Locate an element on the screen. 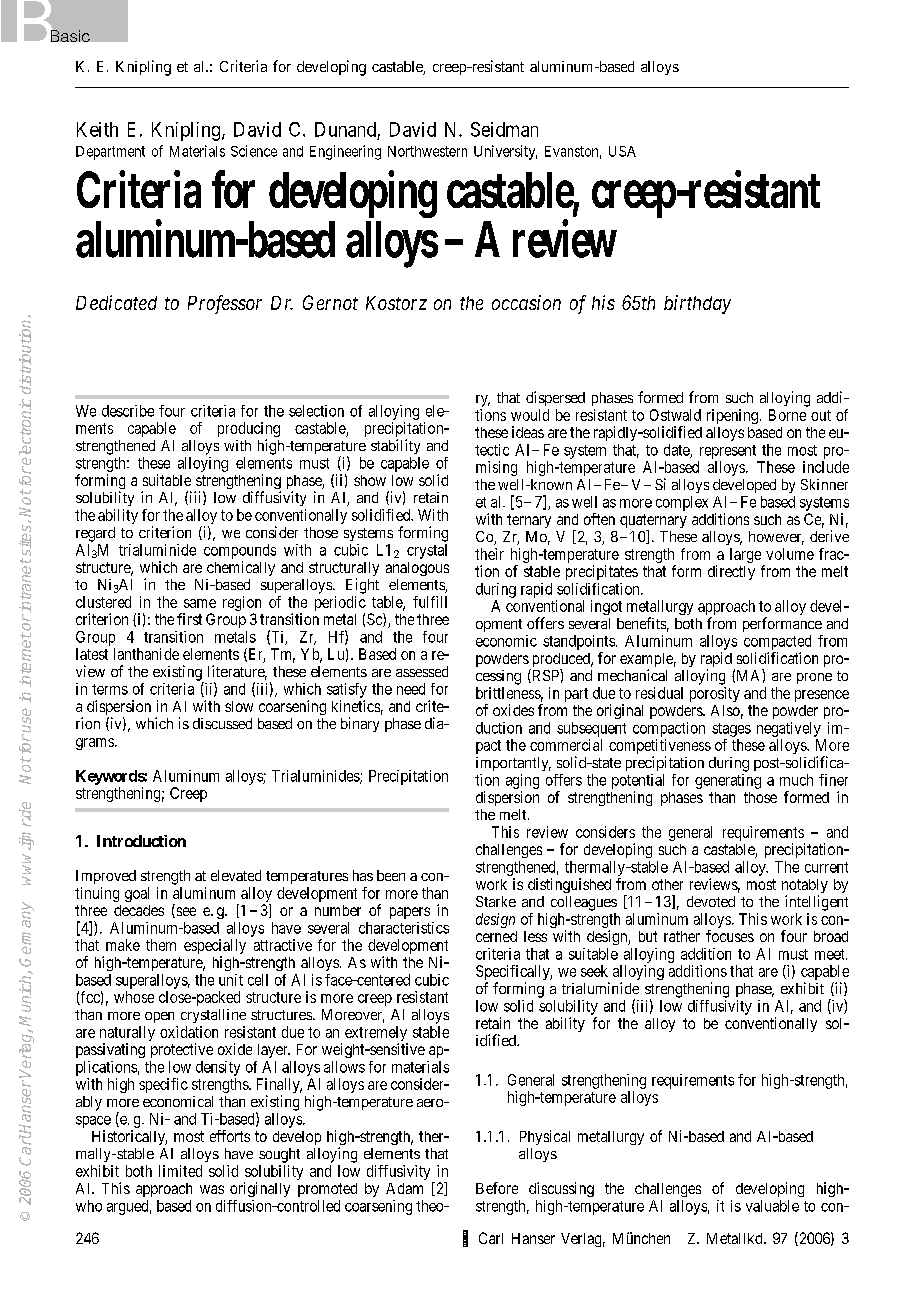 The width and height of the screenshot is (924, 1307). Northwestern is located at coordinates (427, 151).
